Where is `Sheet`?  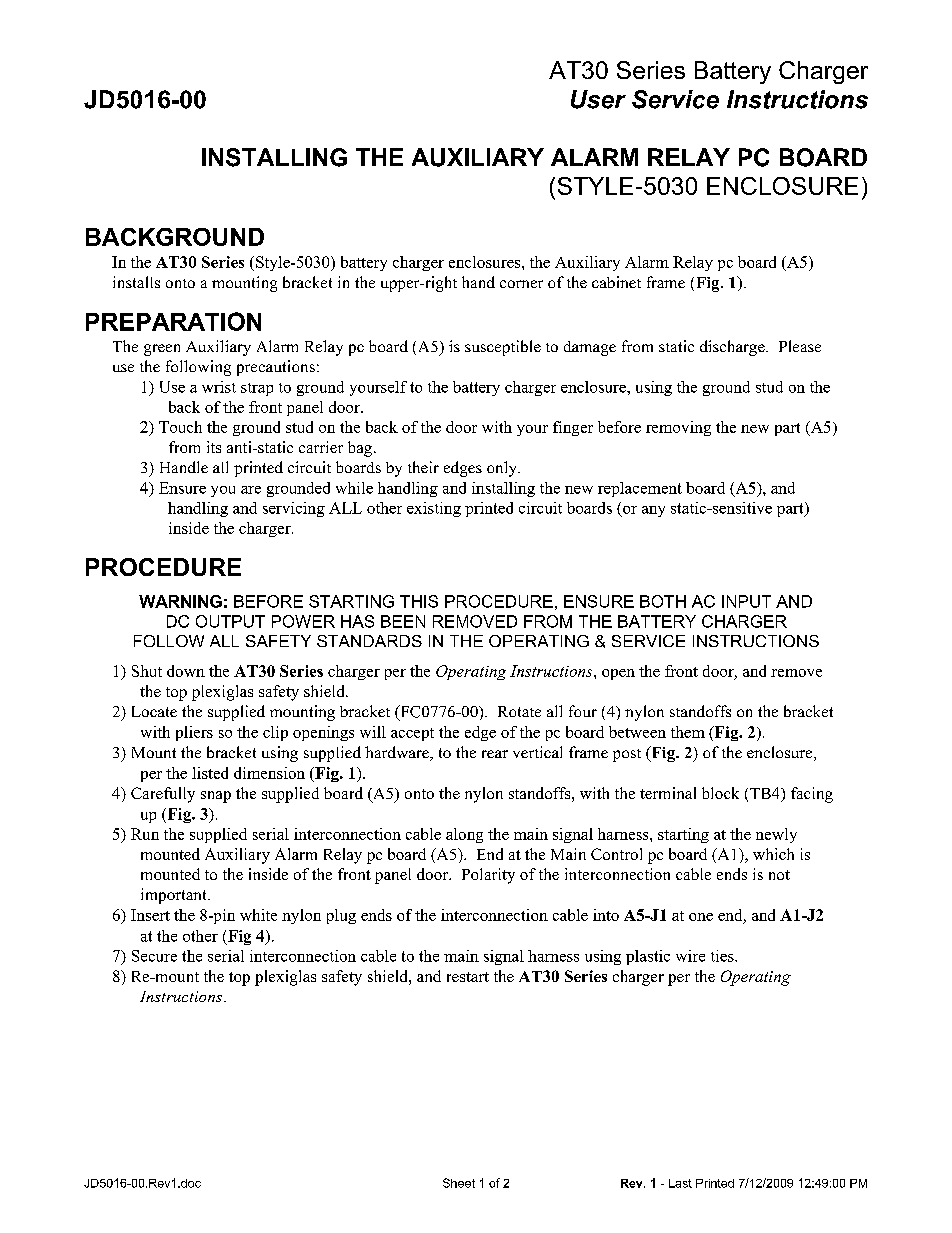 Sheet is located at coordinates (459, 1183).
